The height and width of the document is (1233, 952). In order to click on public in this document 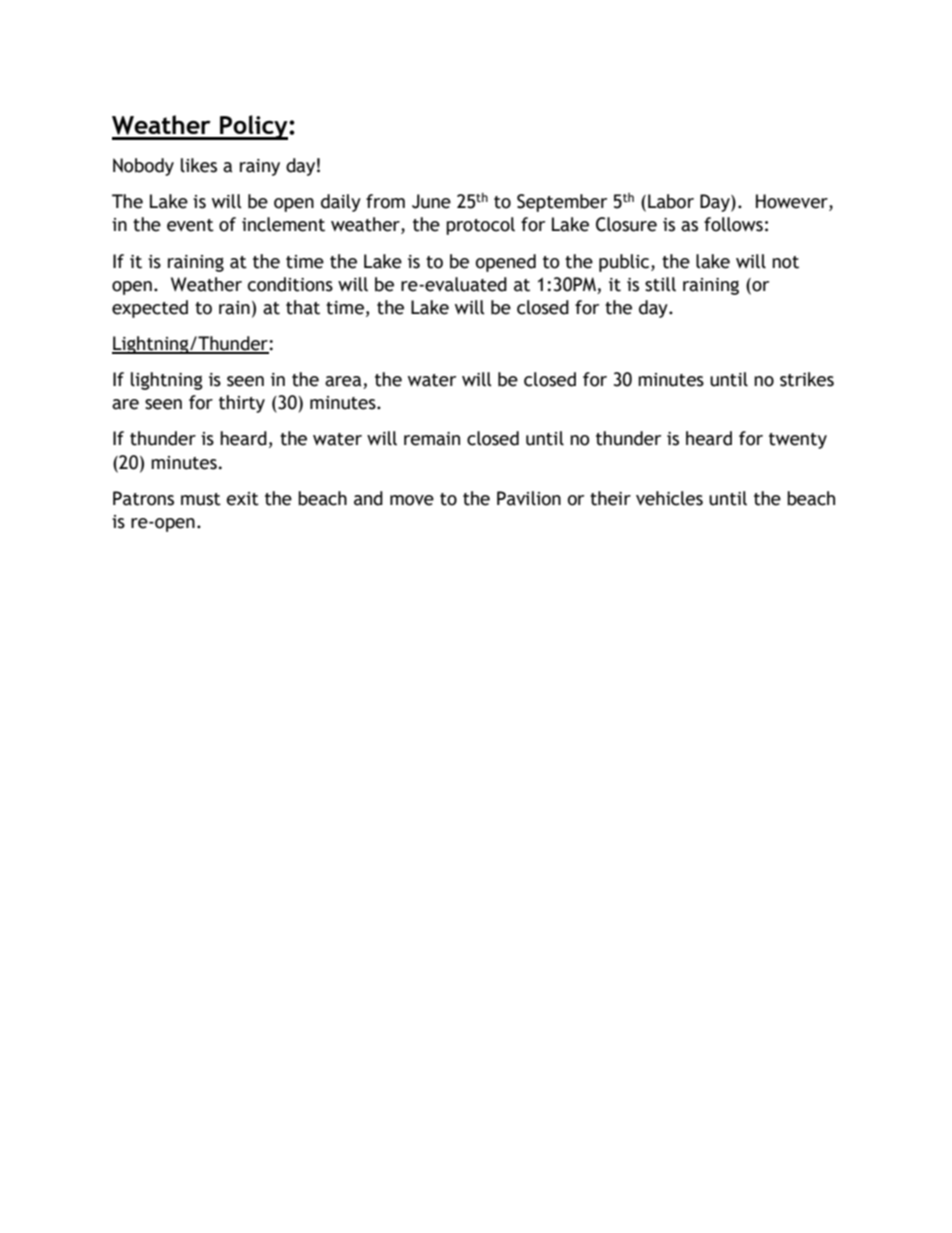, I will do `click(625, 263)`.
